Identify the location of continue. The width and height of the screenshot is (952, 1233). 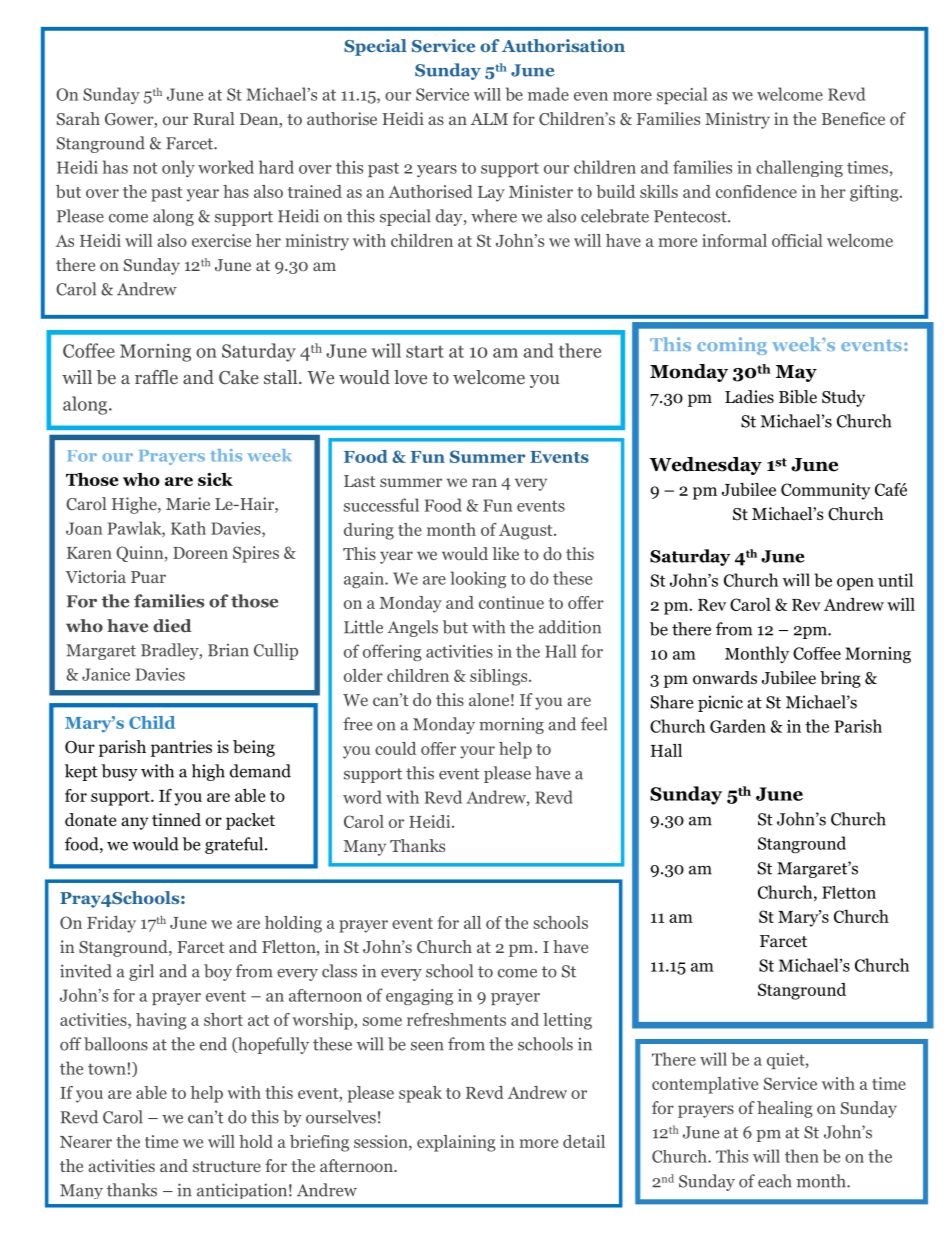
(511, 602).
